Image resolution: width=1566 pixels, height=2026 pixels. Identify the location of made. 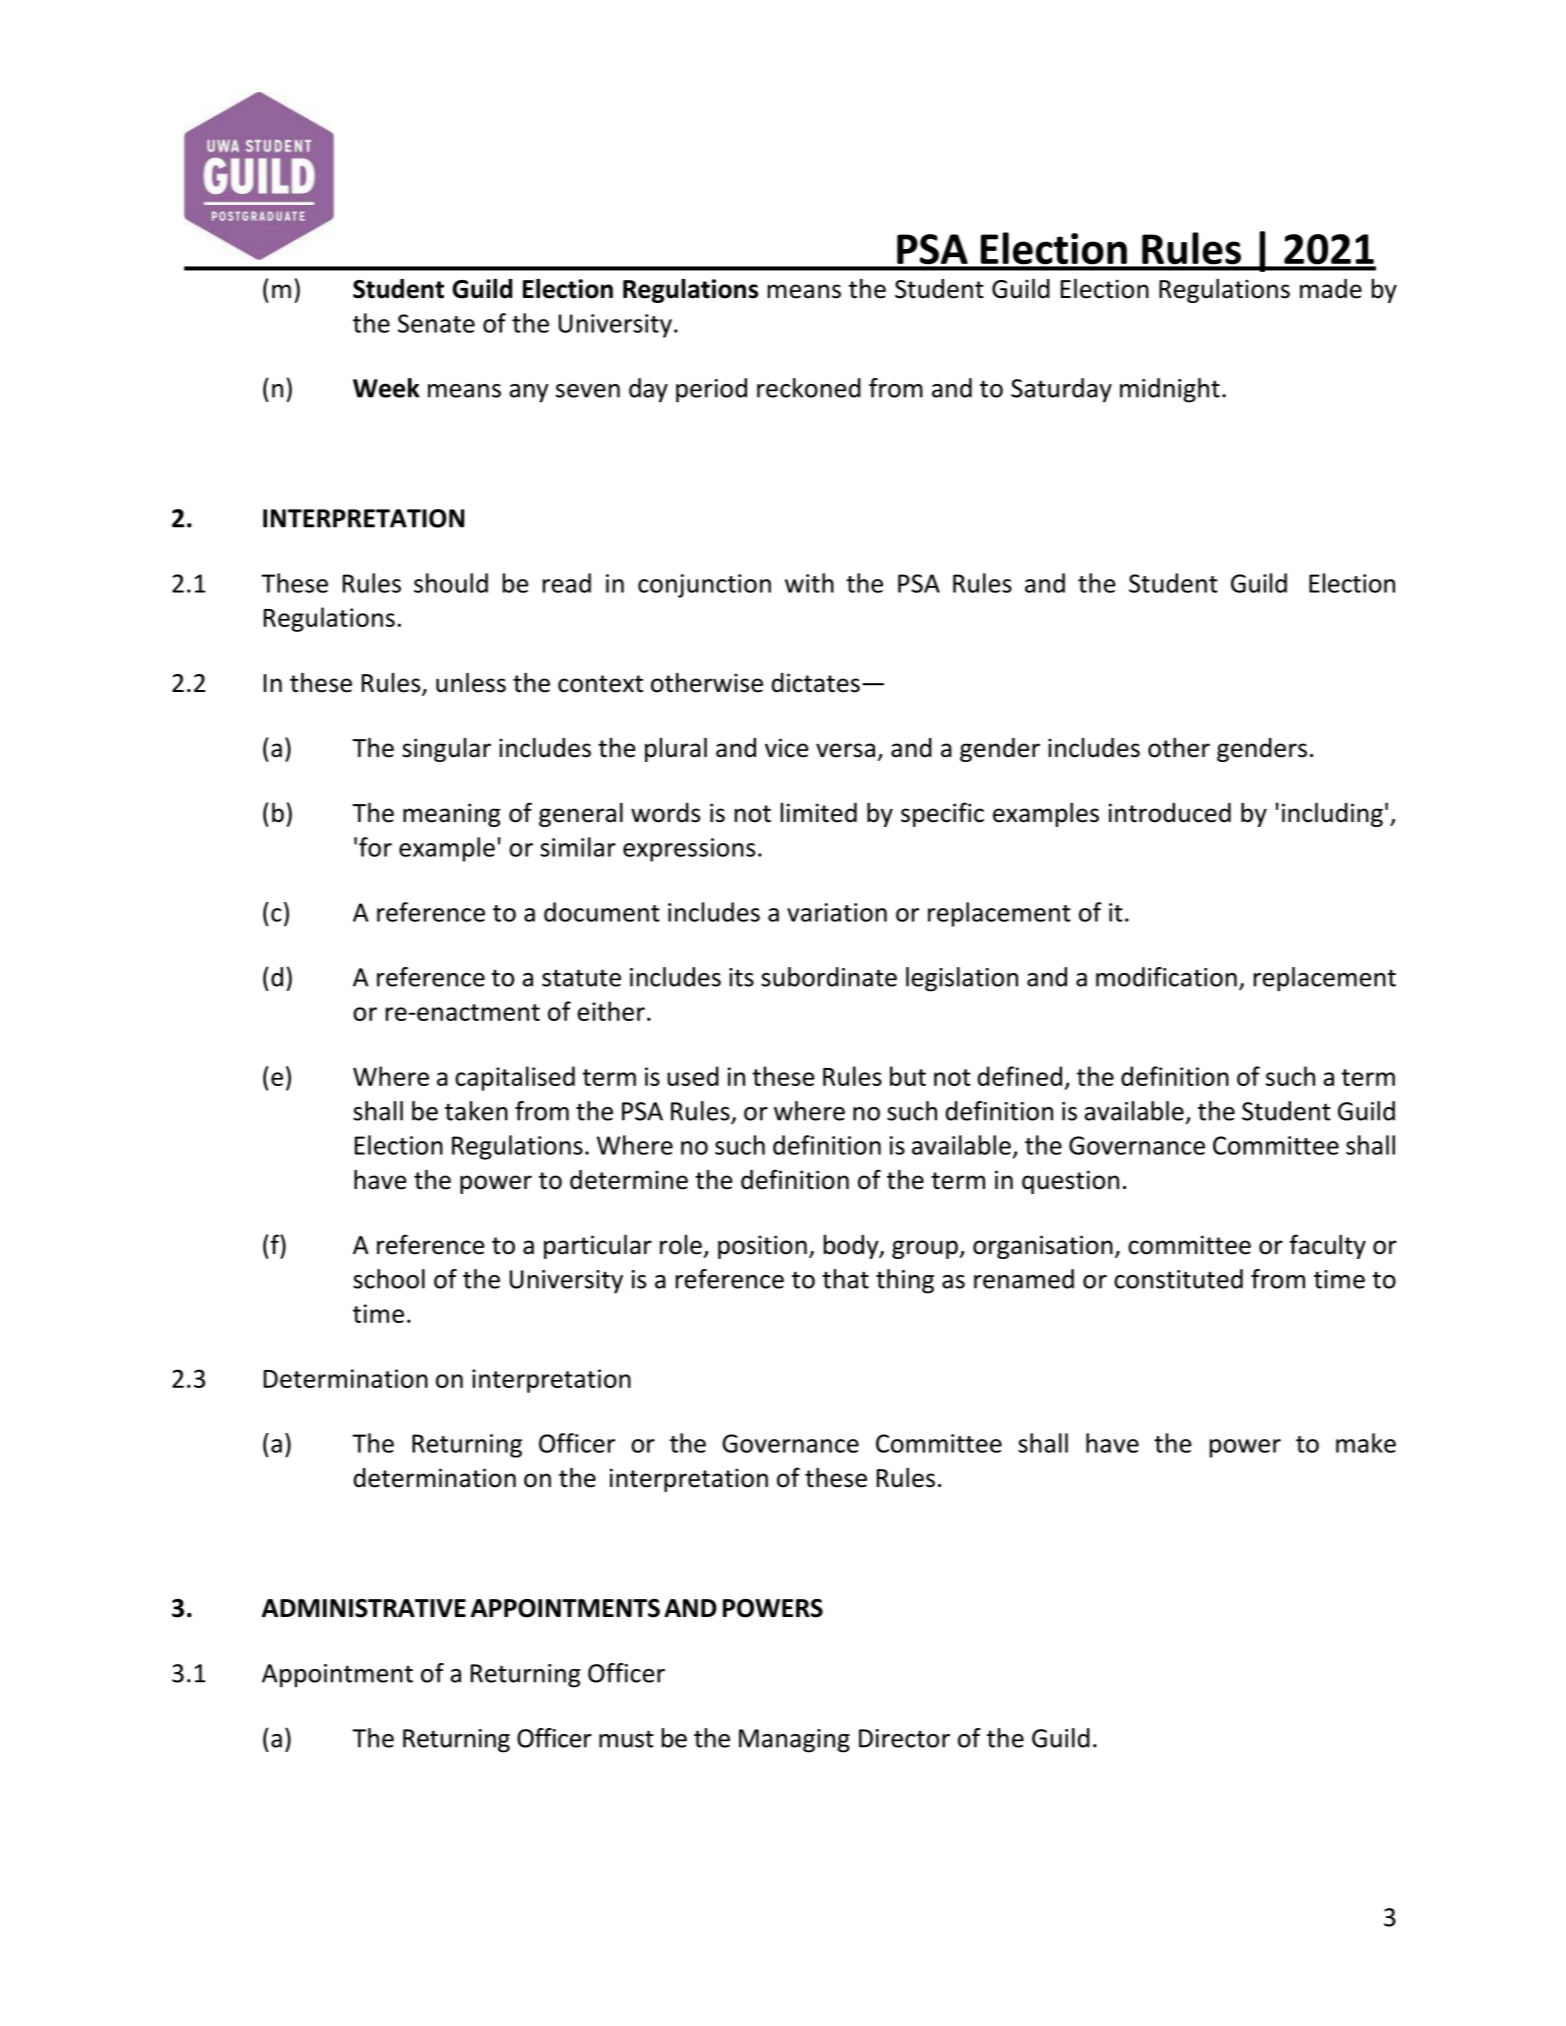
(1331, 289).
